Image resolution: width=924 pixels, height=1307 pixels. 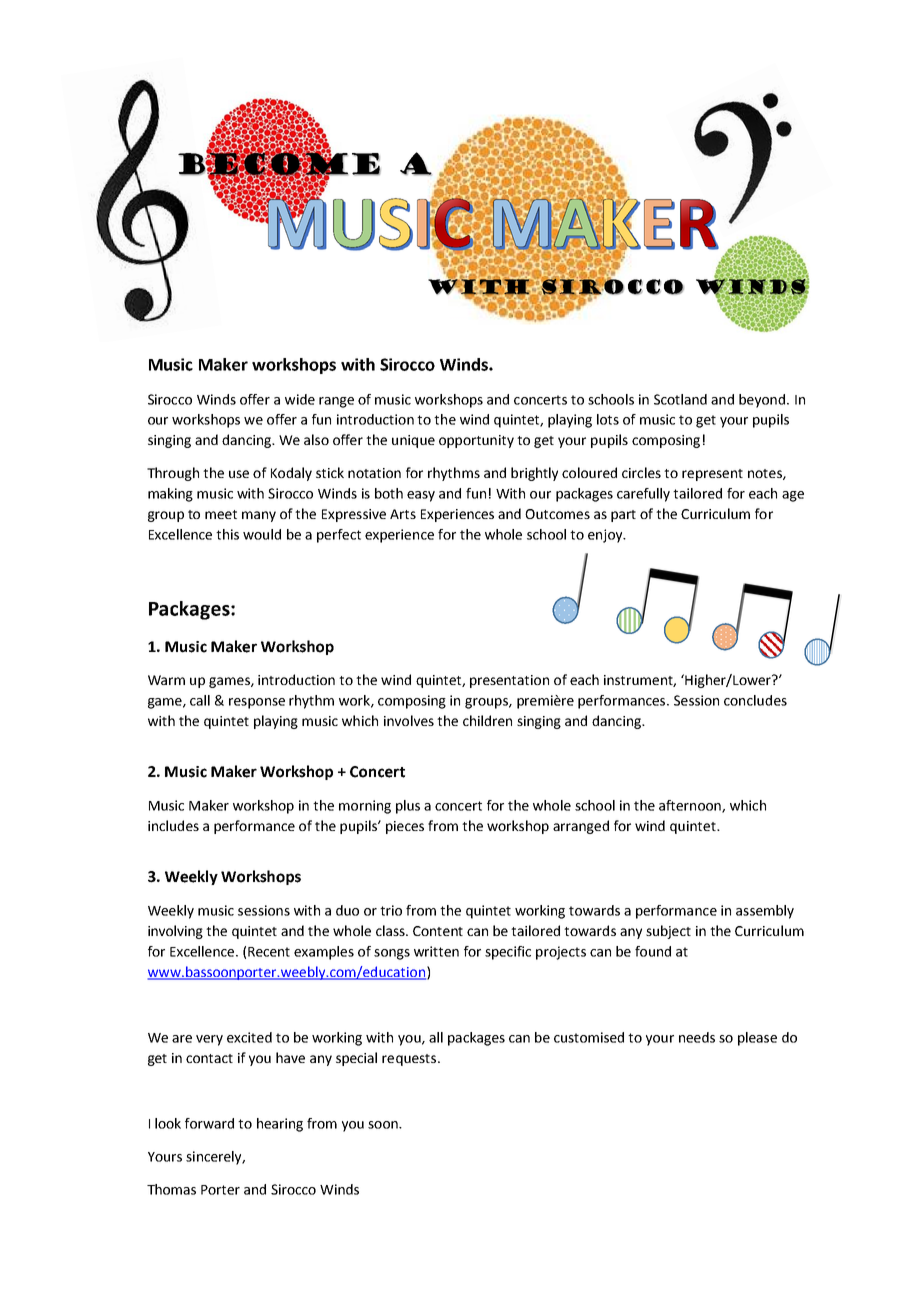 What do you see at coordinates (300, 399) in the screenshot?
I see `wide` at bounding box center [300, 399].
